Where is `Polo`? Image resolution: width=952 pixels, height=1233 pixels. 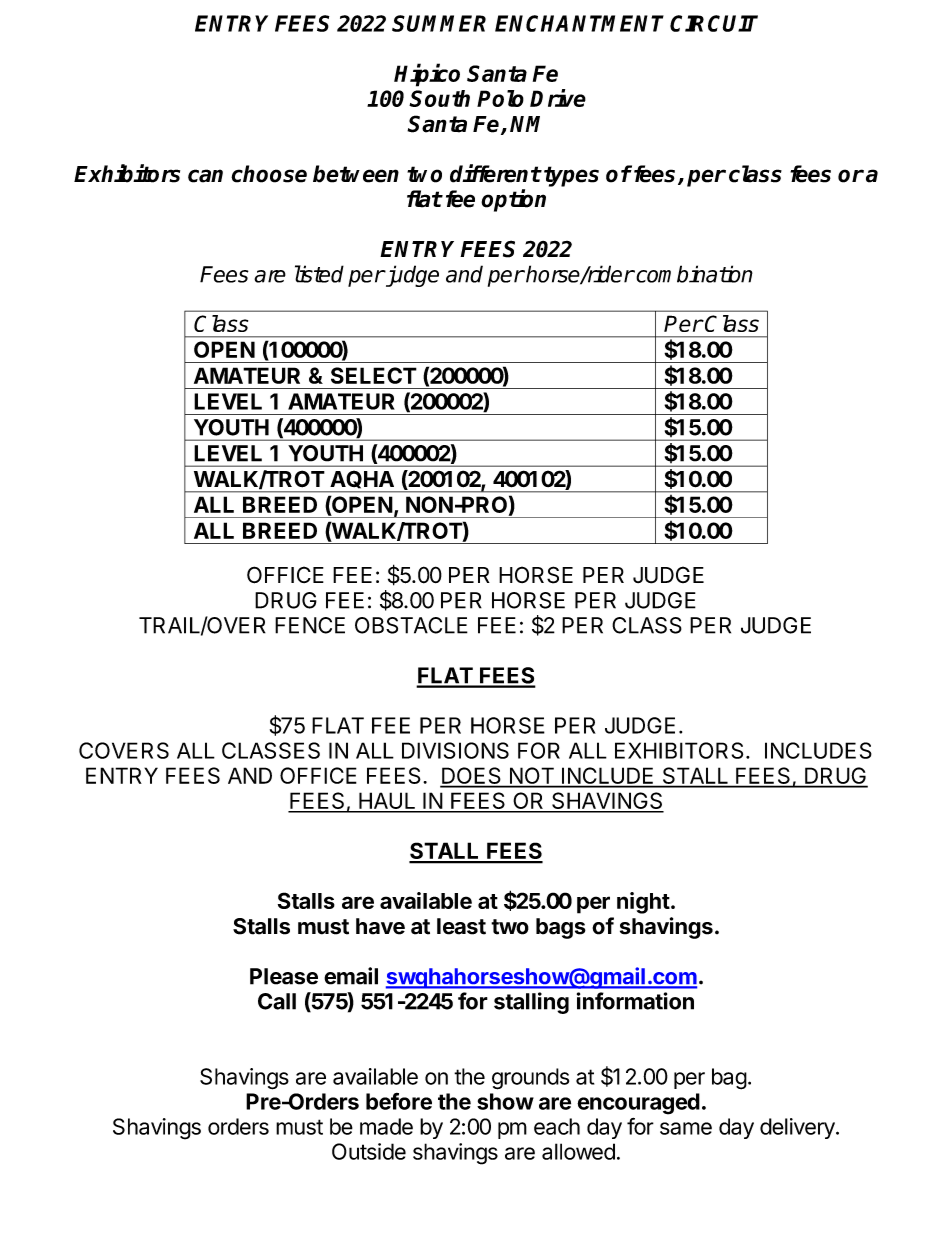
Polo is located at coordinates (500, 98).
